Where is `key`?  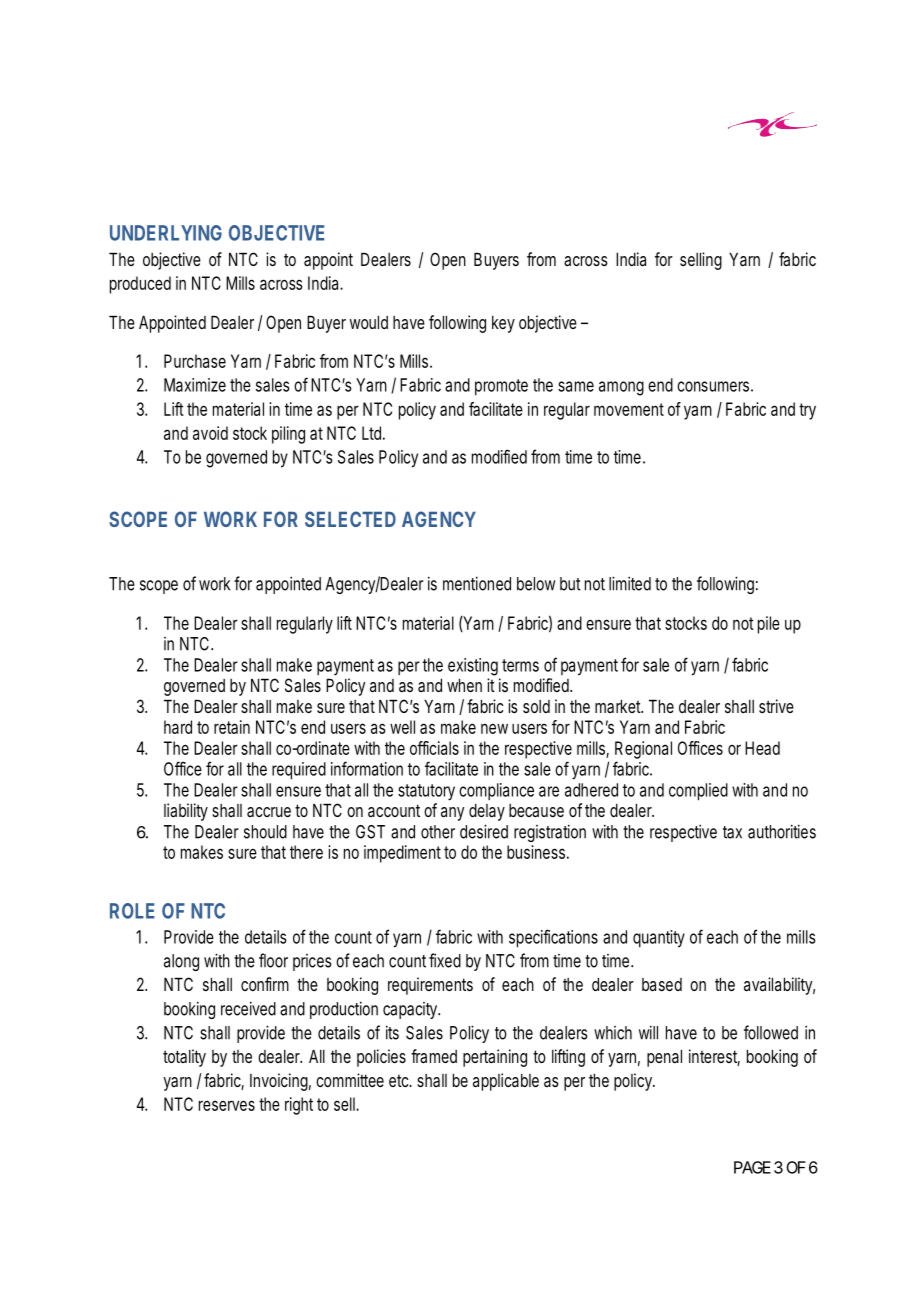 key is located at coordinates (503, 324).
